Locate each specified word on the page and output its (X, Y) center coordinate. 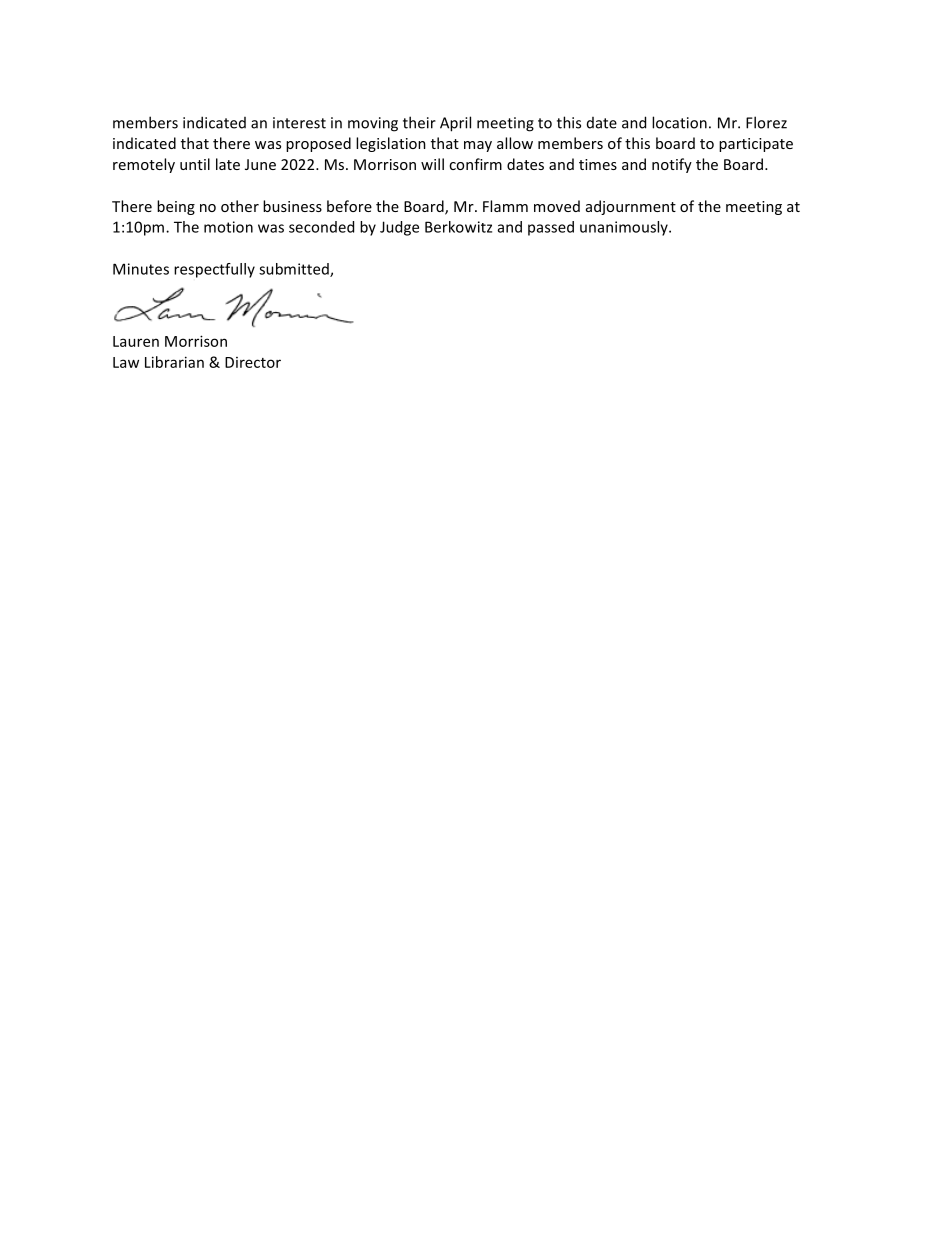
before (349, 206)
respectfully (214, 270)
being (176, 207)
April (455, 124)
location (679, 122)
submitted (295, 270)
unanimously (625, 228)
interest (299, 123)
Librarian (174, 362)
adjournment (631, 207)
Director (253, 362)
